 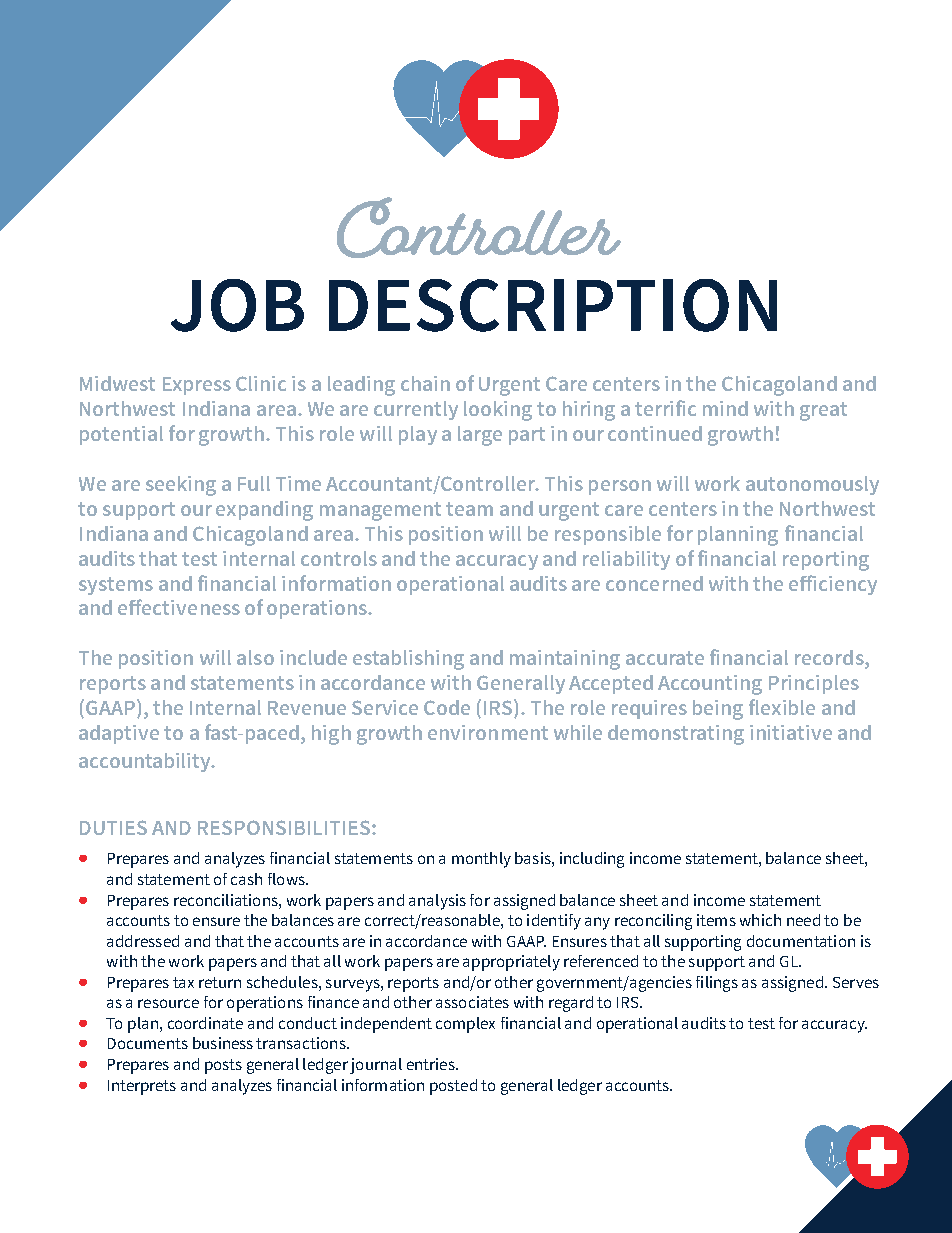 I want to click on entries, so click(x=432, y=1064).
